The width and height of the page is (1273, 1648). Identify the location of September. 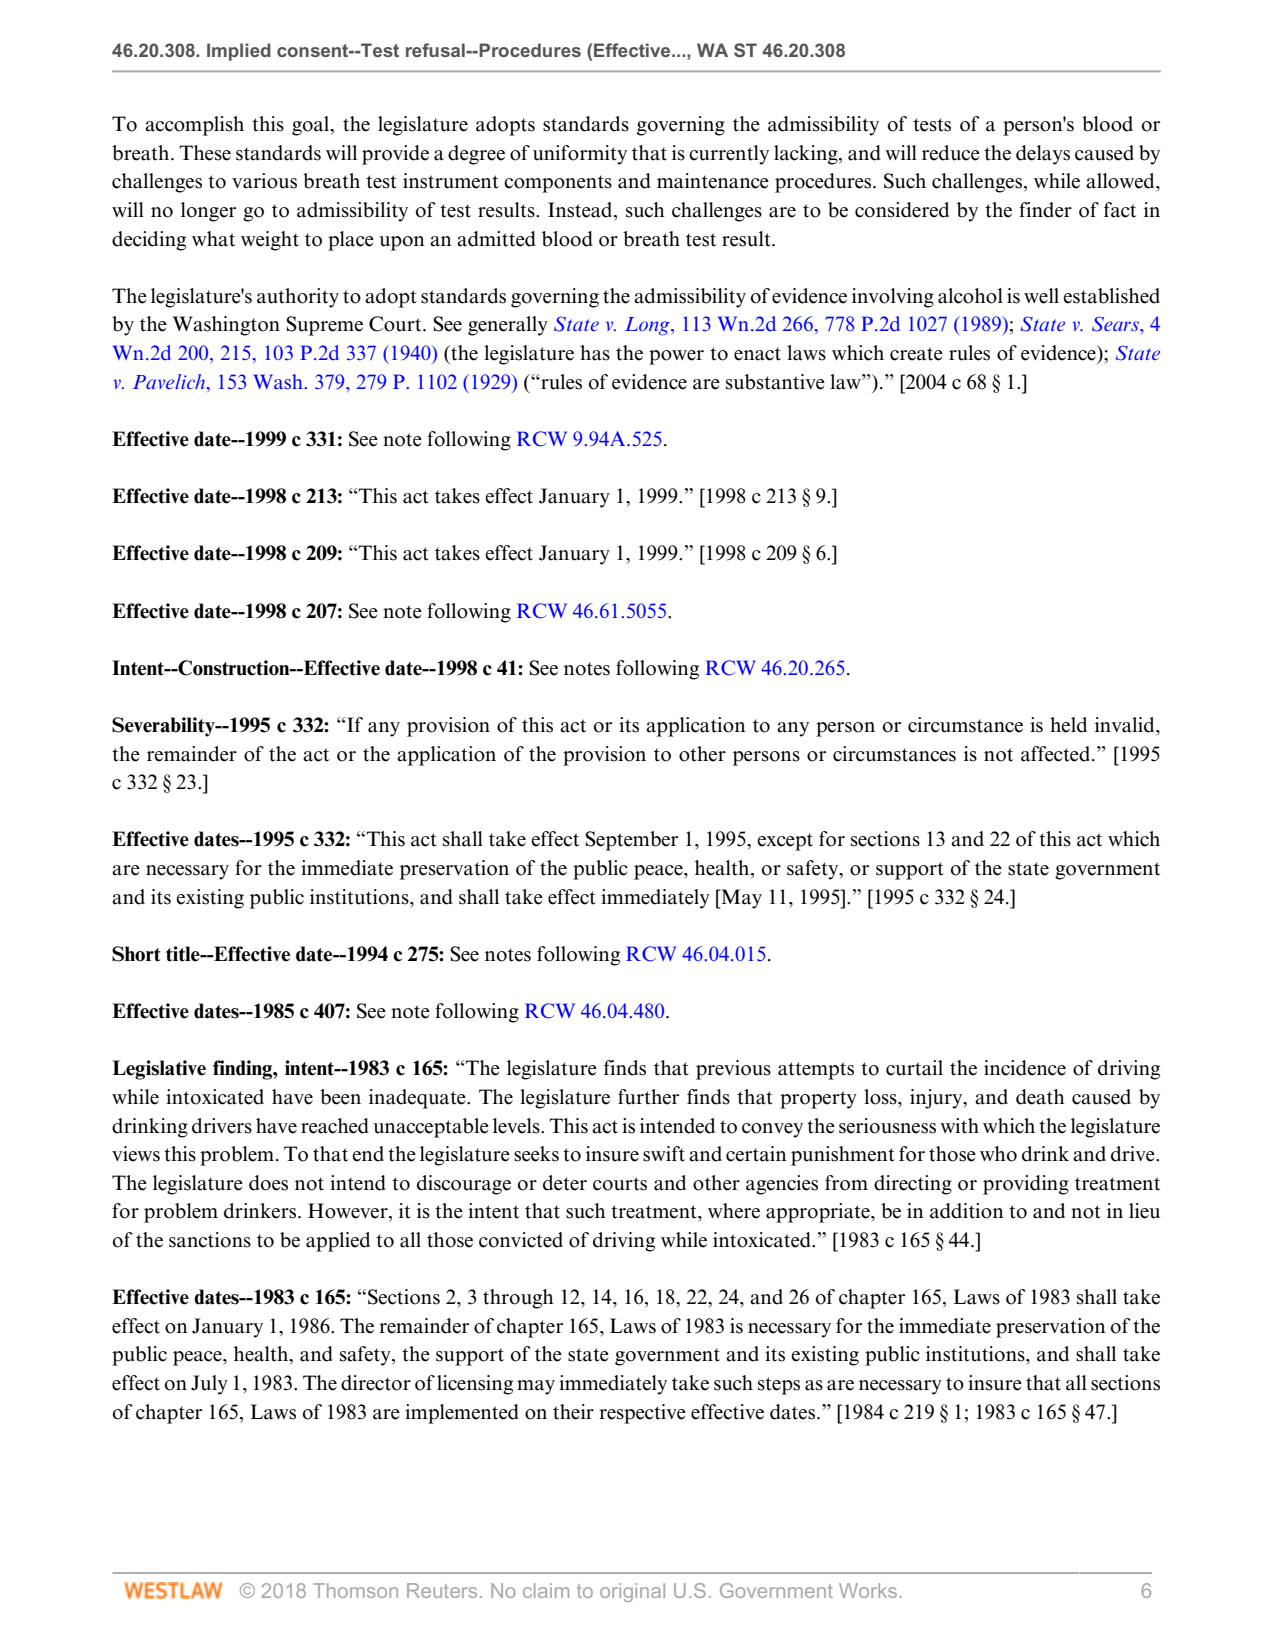
(631, 841).
